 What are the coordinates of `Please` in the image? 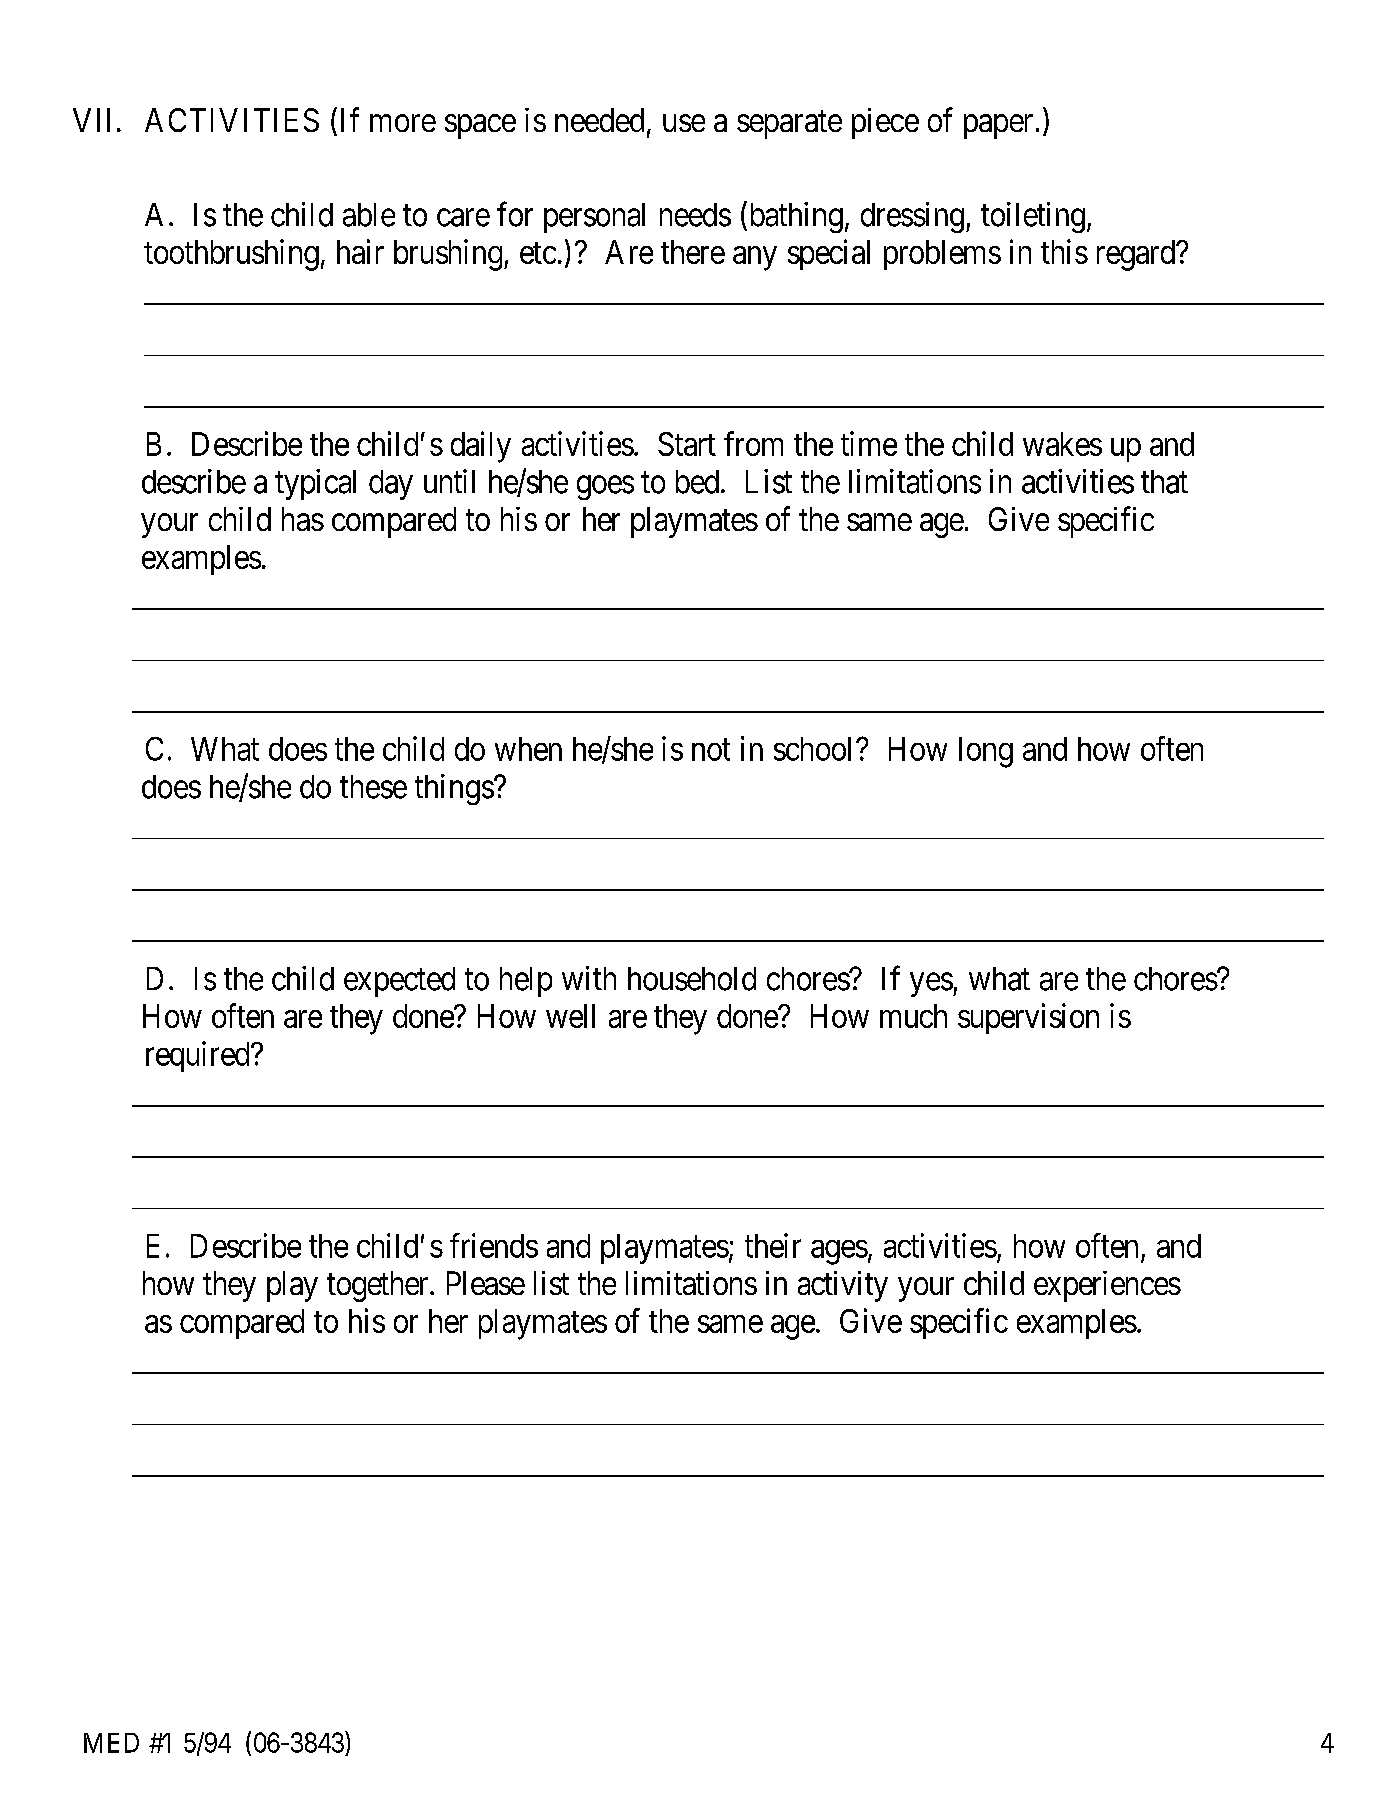 It's located at (486, 1283).
